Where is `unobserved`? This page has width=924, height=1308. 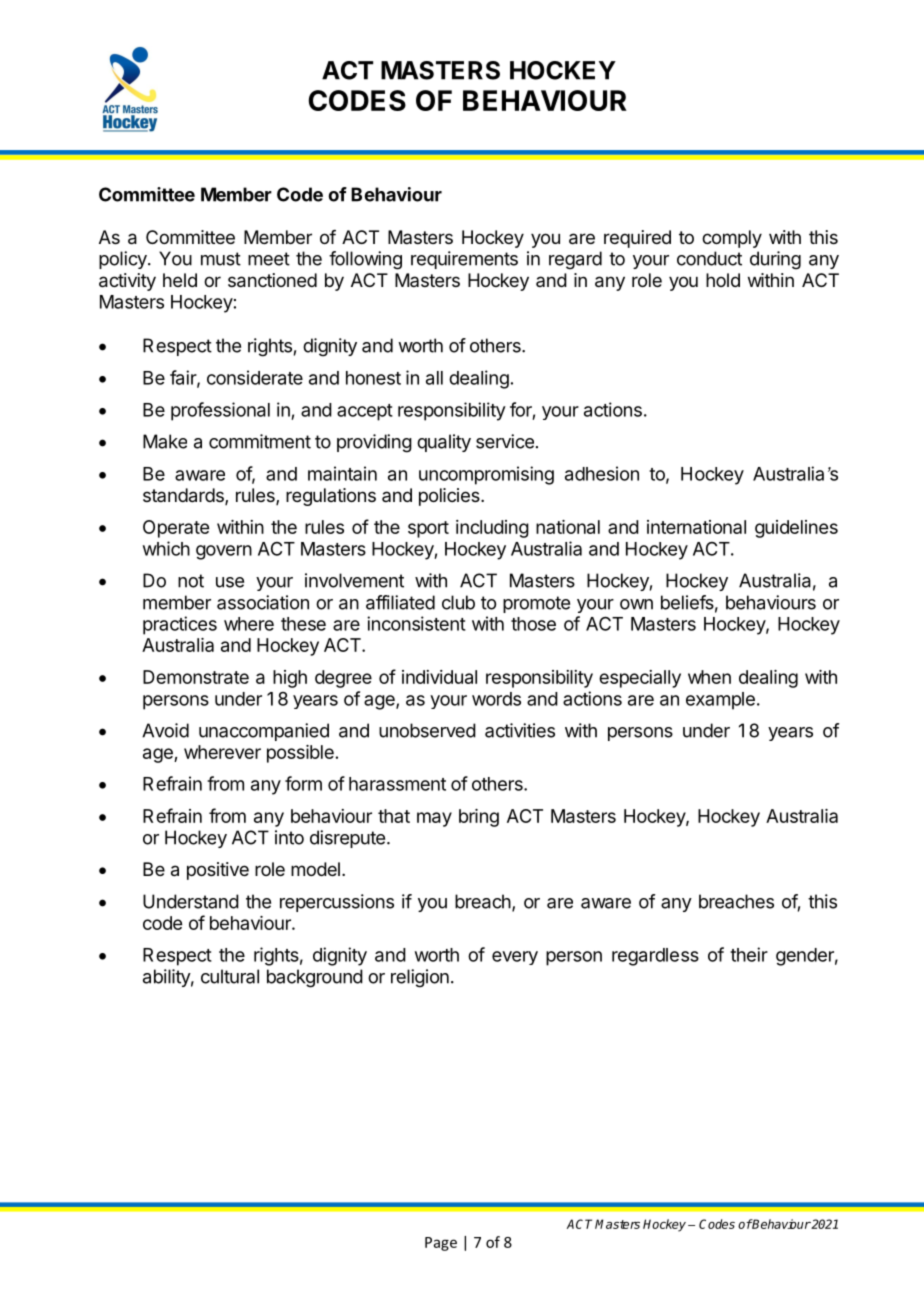
unobserved is located at coordinates (427, 730).
